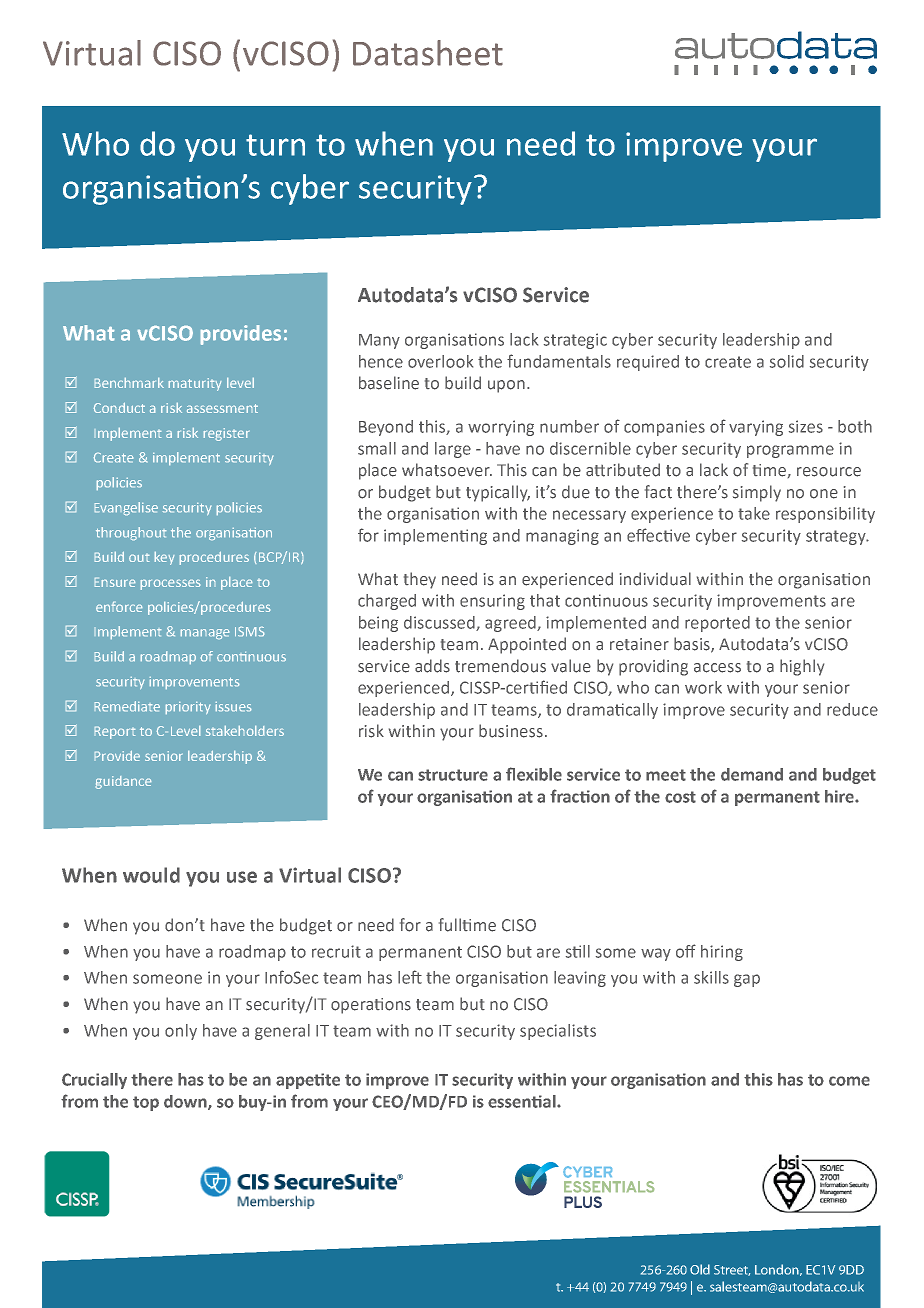 This document has height=1308, width=924. I want to click on down, so click(186, 1102).
